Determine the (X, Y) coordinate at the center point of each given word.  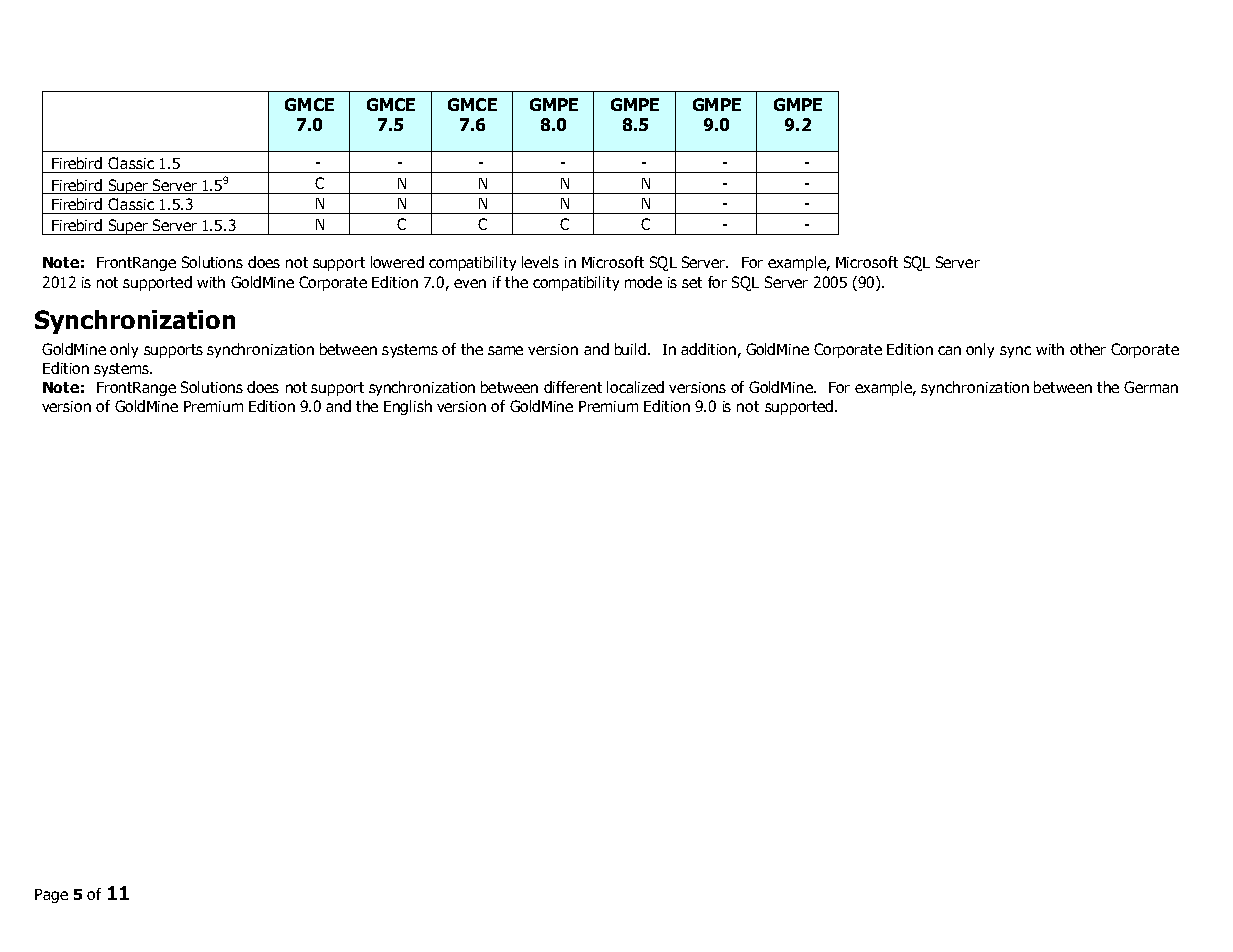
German (1151, 387)
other (1088, 349)
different (573, 387)
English (408, 407)
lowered (397, 262)
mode (643, 282)
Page (51, 896)
